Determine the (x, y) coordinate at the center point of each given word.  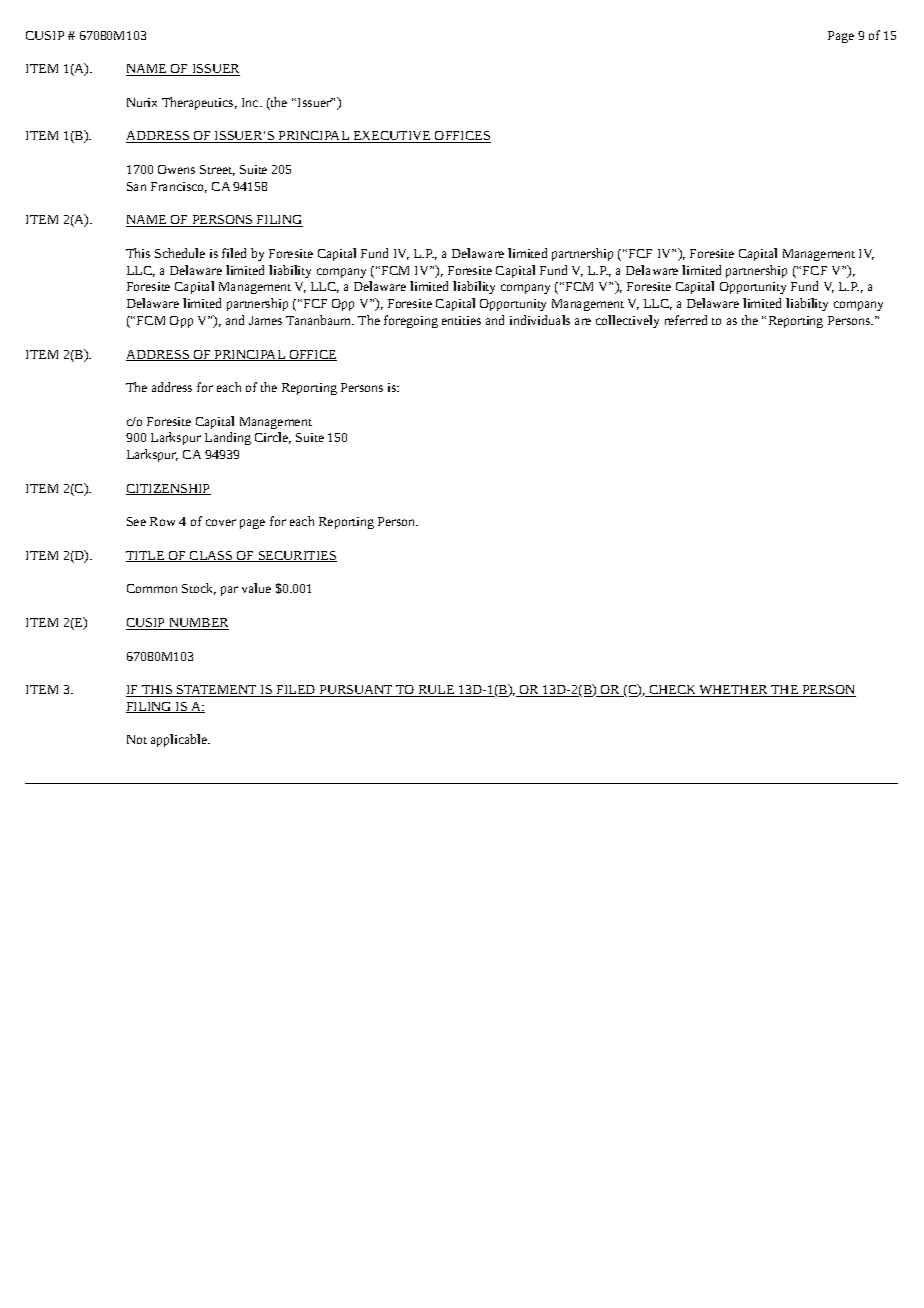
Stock (199, 589)
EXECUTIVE (392, 137)
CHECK (672, 691)
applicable (180, 740)
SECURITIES (297, 556)
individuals (540, 320)
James (265, 320)
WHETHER (733, 691)
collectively (627, 321)
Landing (228, 438)
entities (461, 320)
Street (217, 170)
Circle (273, 438)
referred (686, 320)
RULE (436, 691)
